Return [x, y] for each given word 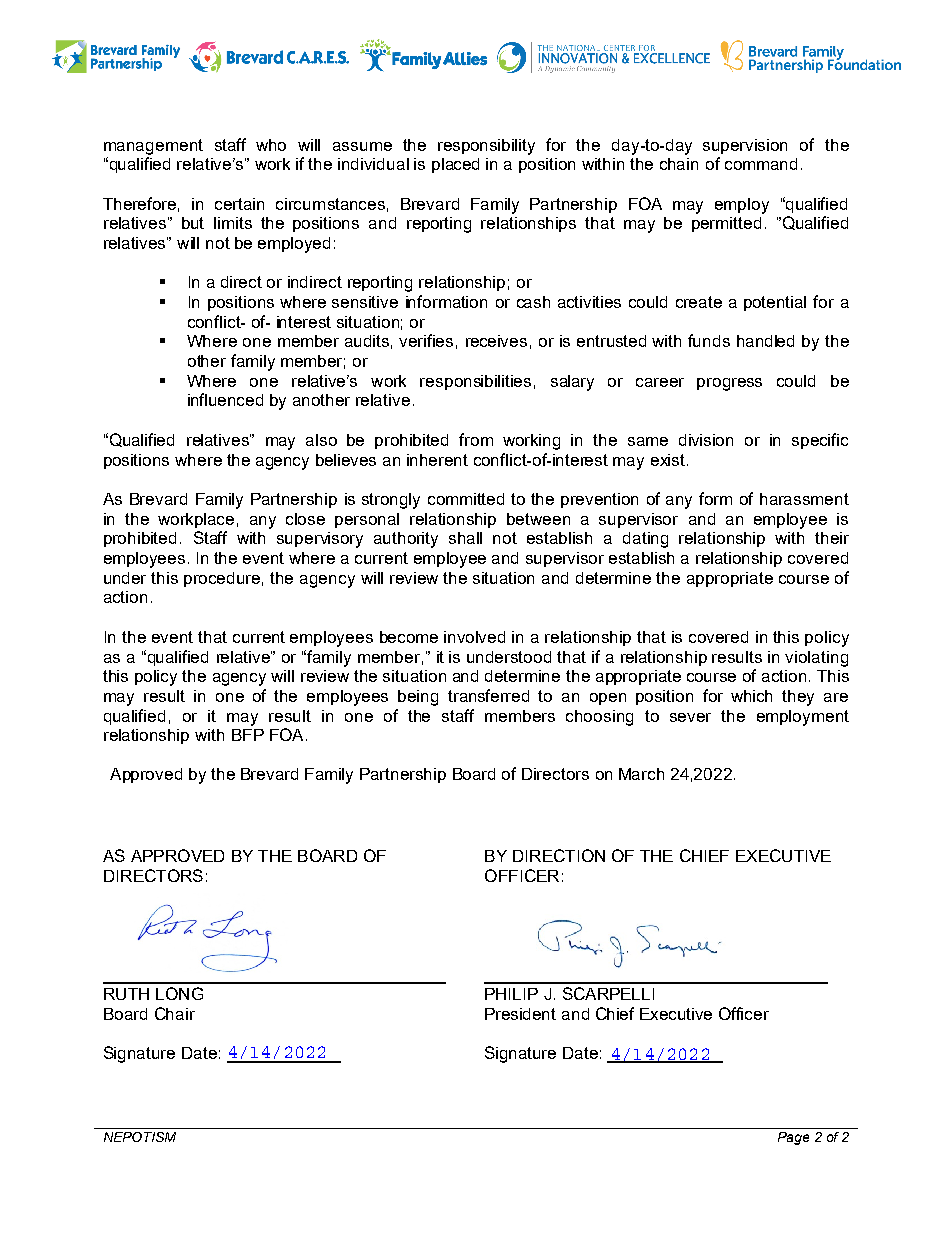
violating [816, 659]
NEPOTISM [140, 1137]
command [761, 164]
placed [455, 165]
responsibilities [475, 382]
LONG [179, 993]
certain [239, 204]
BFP [248, 735]
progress [729, 384]
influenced [225, 399]
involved [474, 637]
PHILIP [511, 994]
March [641, 774]
